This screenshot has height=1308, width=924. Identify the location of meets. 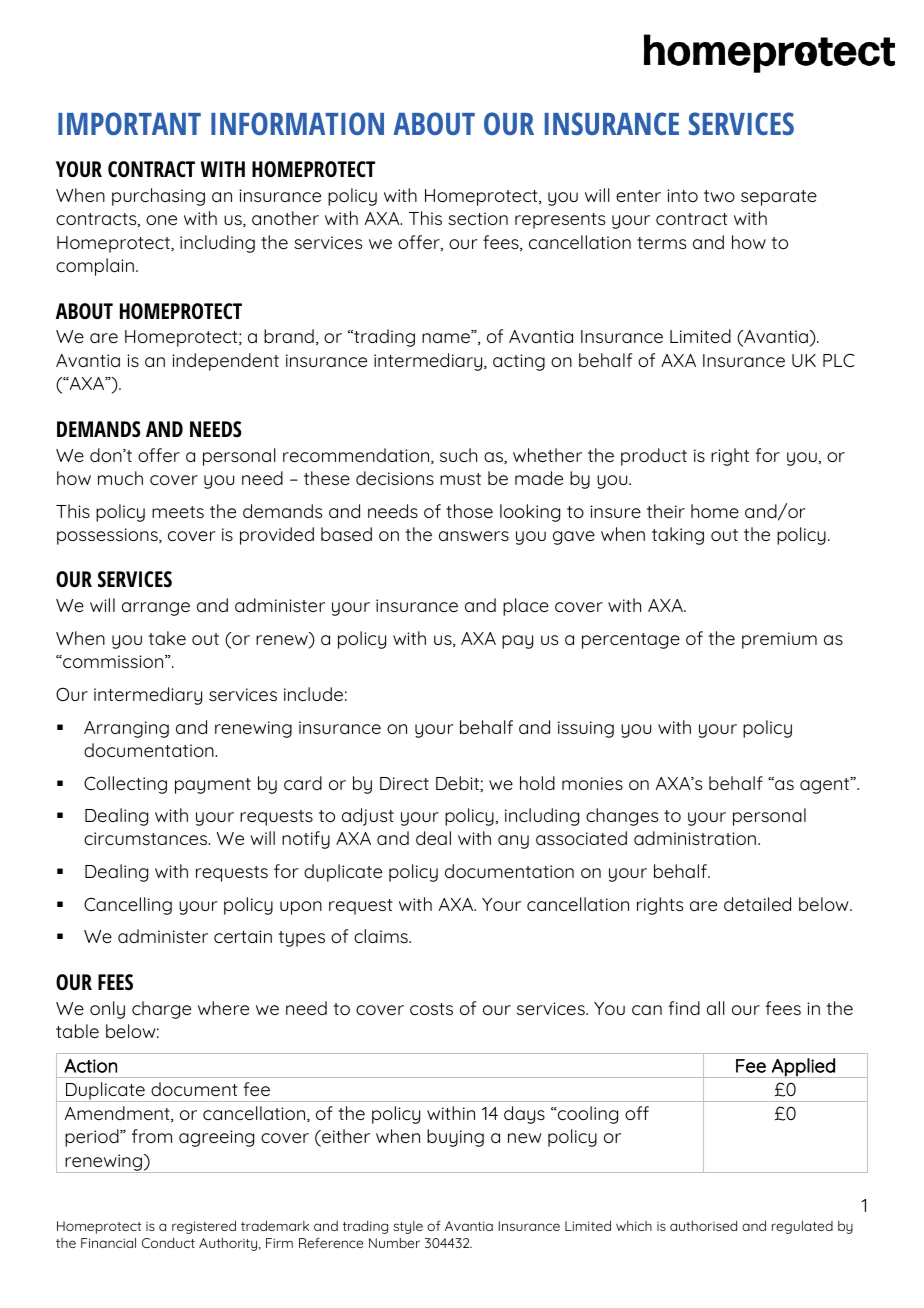
(178, 512).
